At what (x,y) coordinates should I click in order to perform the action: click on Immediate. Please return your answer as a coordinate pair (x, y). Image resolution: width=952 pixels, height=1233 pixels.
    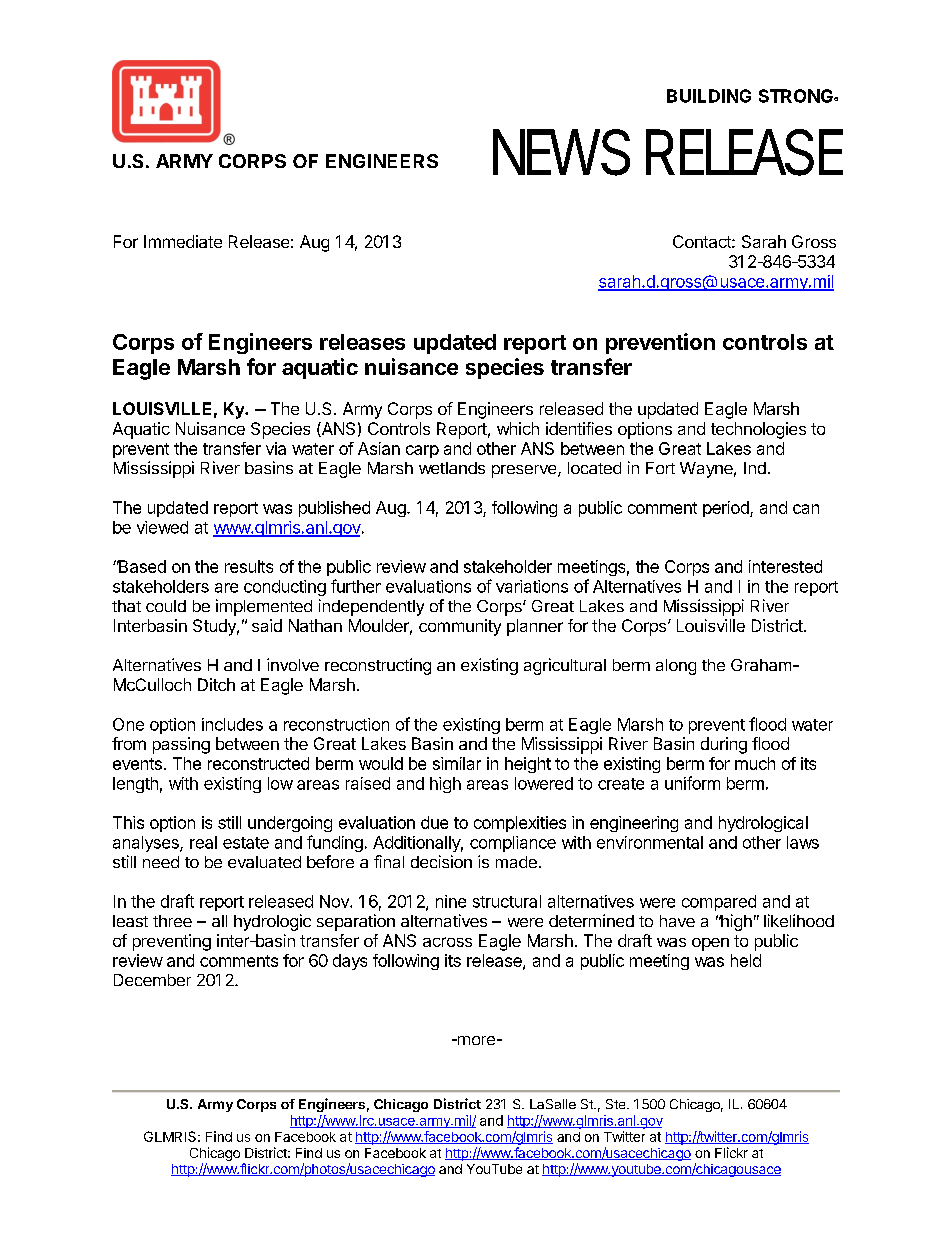
    Looking at the image, I should click on (183, 241).
